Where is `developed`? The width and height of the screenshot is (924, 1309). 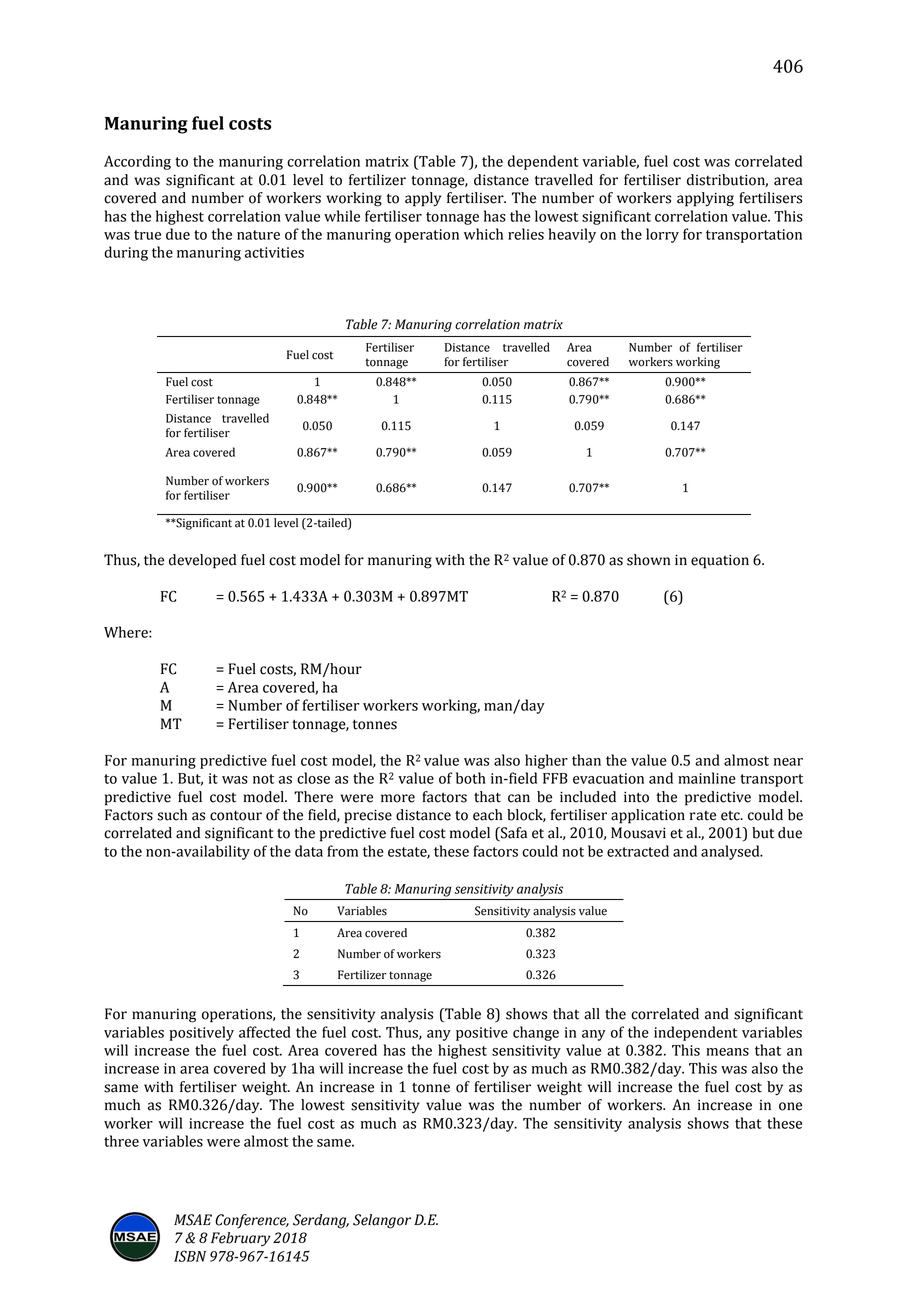 developed is located at coordinates (202, 561).
